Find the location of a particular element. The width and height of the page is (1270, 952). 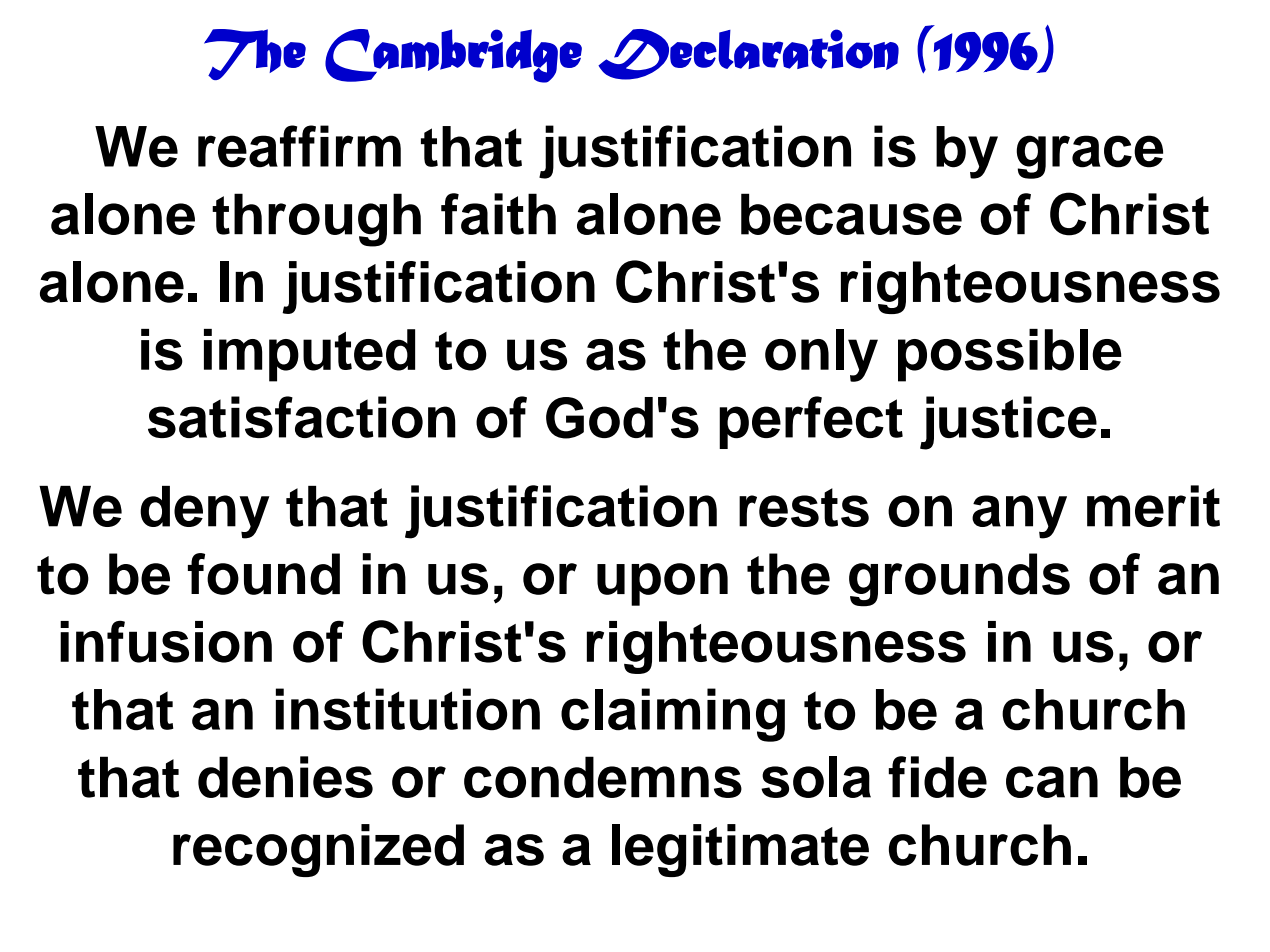

faith is located at coordinates (498, 214).
